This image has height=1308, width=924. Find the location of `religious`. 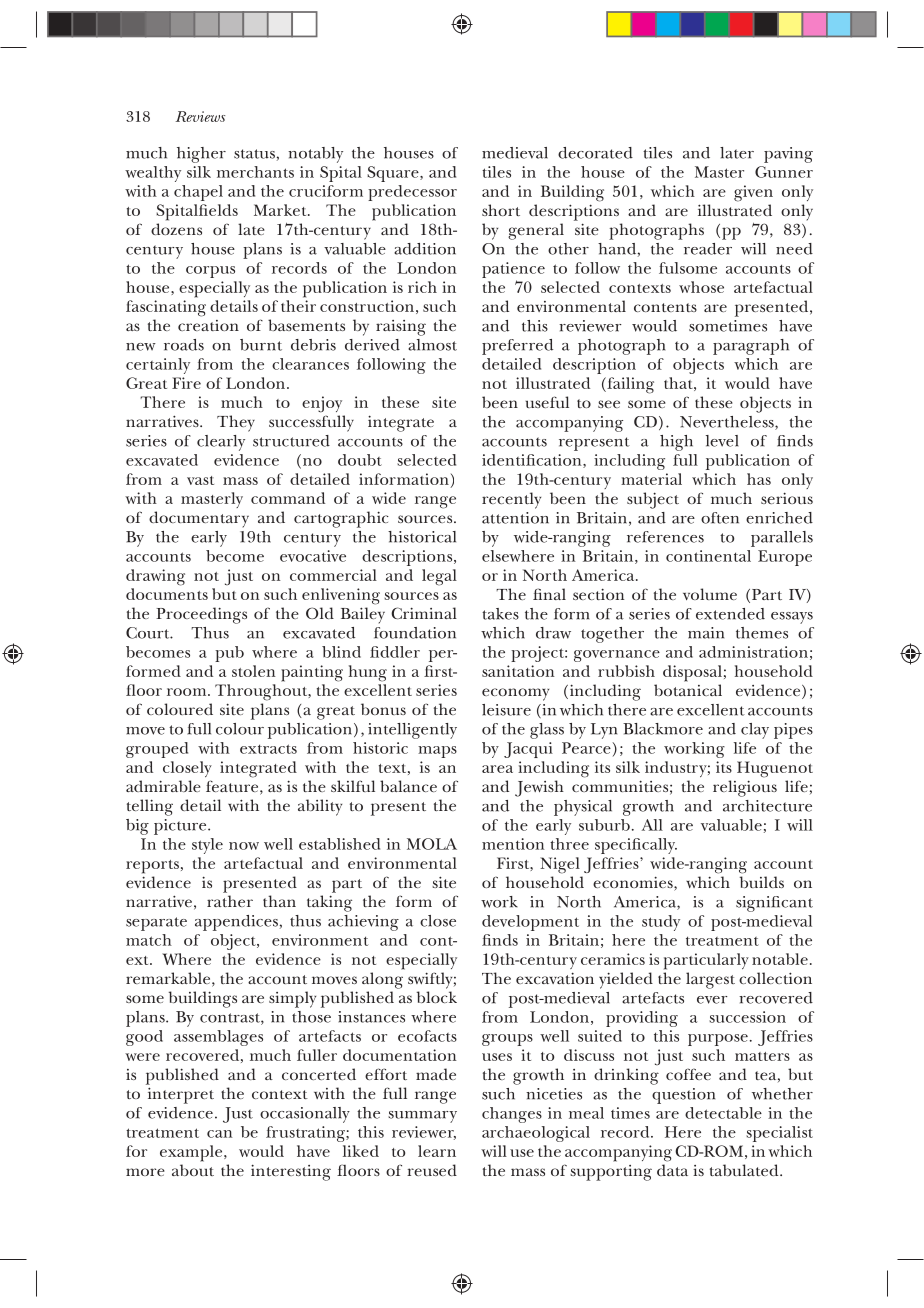

religious is located at coordinates (745, 788).
